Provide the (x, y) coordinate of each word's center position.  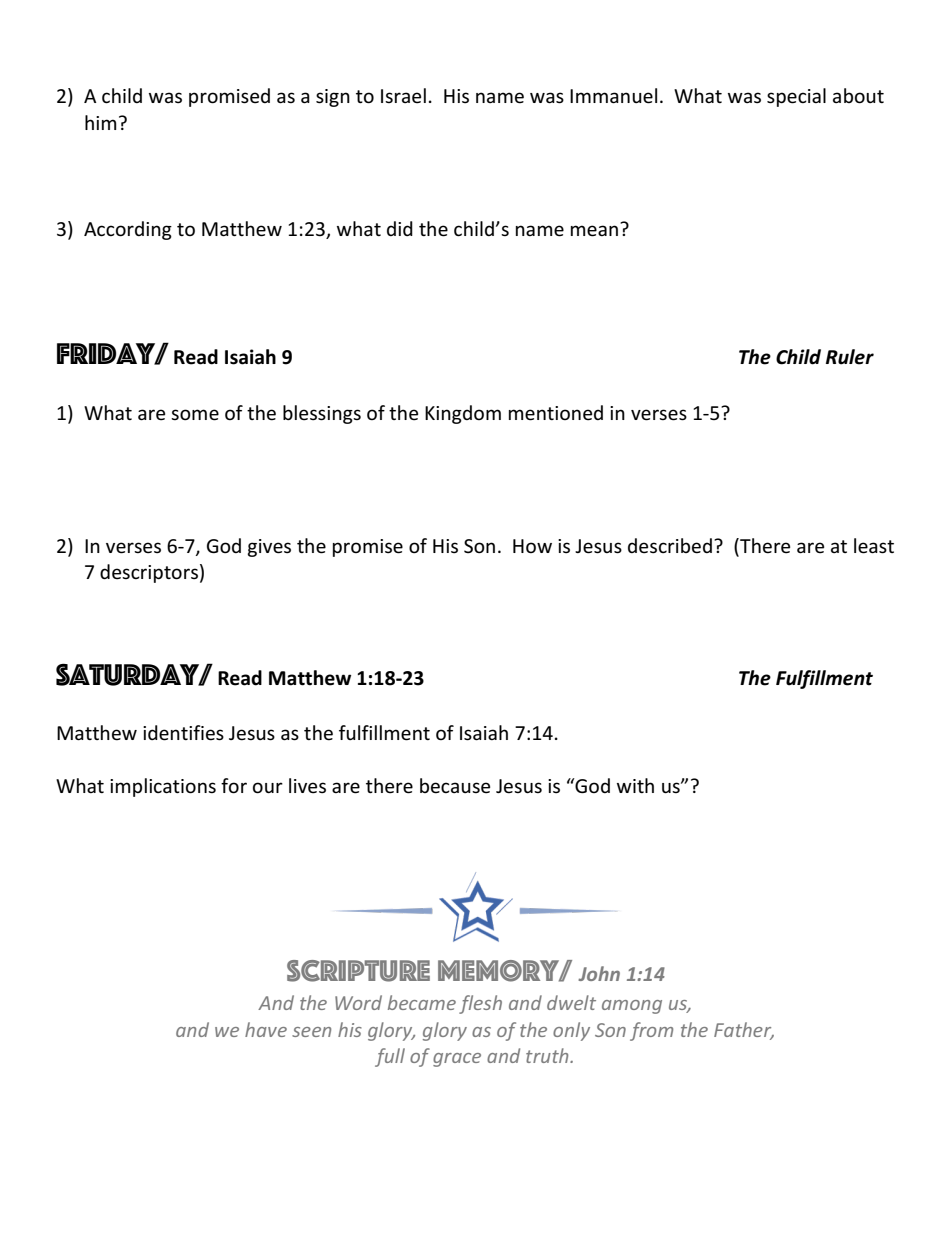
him (101, 122)
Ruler (850, 357)
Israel (403, 96)
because (455, 786)
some (195, 415)
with (635, 785)
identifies (183, 733)
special (796, 97)
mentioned (556, 413)
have (266, 1029)
